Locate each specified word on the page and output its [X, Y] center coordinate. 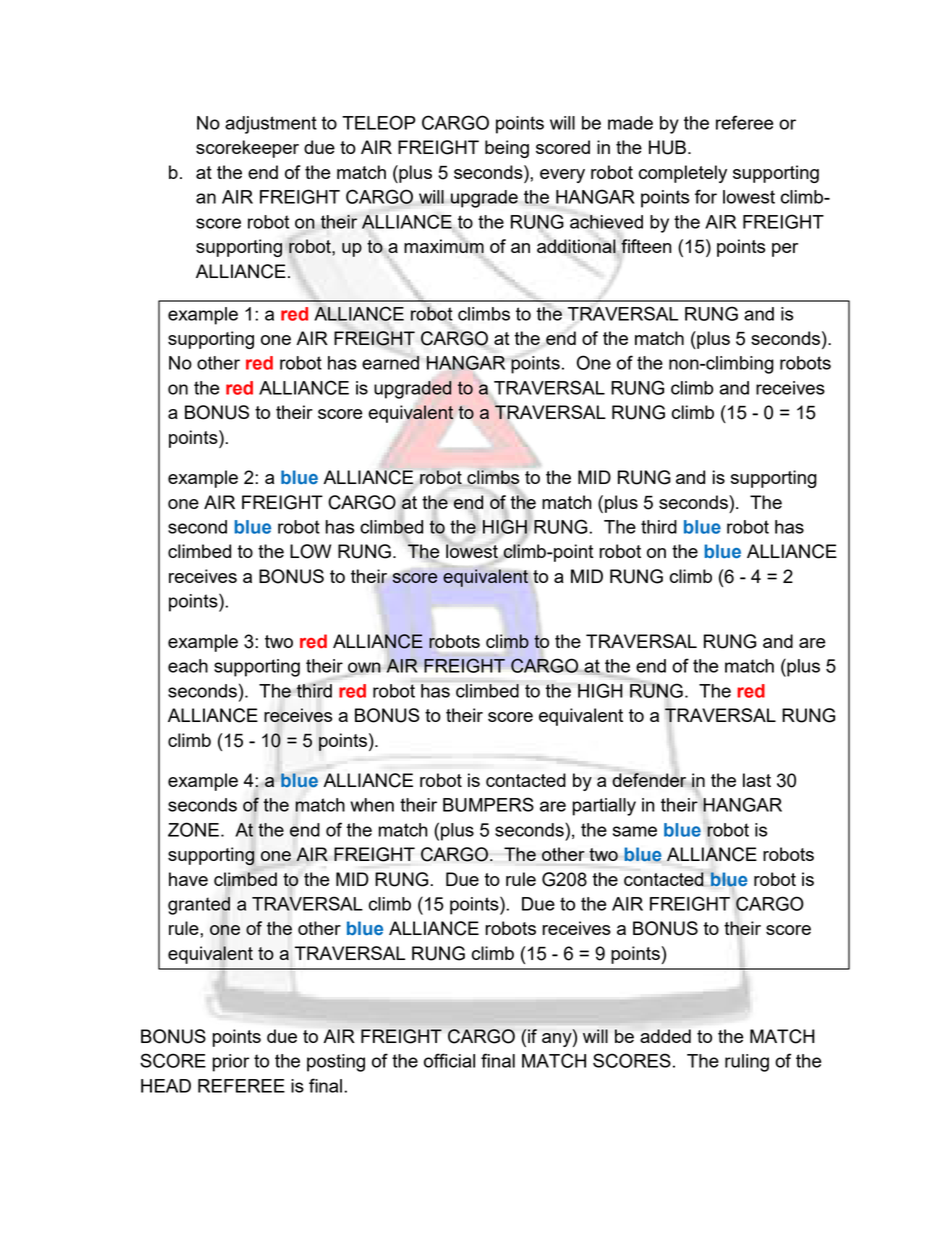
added [665, 1036]
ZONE [193, 829]
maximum [444, 246]
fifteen [646, 246]
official [449, 1060]
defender [649, 779]
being [507, 149]
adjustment [271, 125]
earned [390, 363]
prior [231, 1063]
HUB [667, 147]
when [372, 805]
